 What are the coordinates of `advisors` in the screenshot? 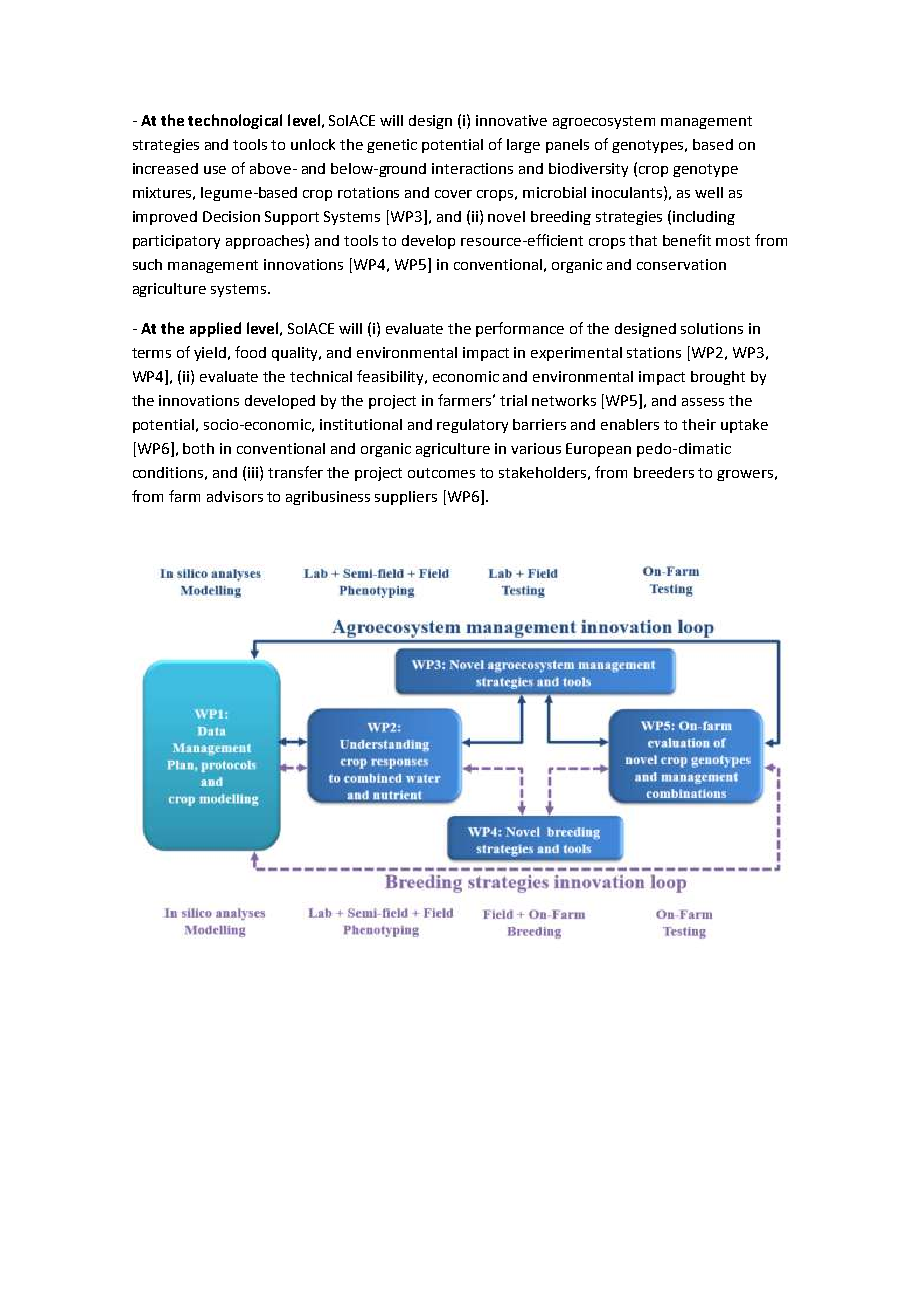 It's located at (235, 496).
